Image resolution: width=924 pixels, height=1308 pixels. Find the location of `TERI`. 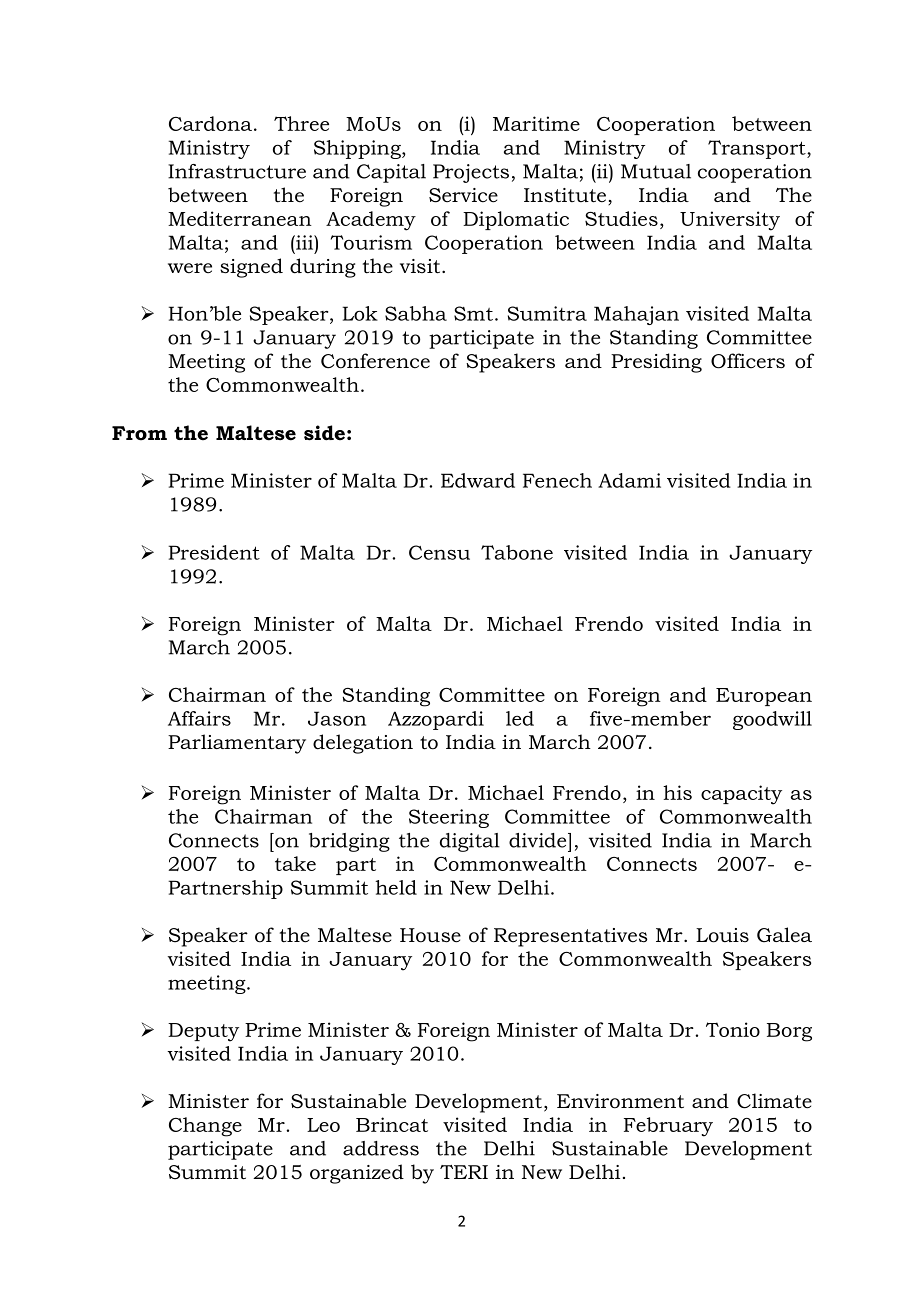

TERI is located at coordinates (464, 1172).
